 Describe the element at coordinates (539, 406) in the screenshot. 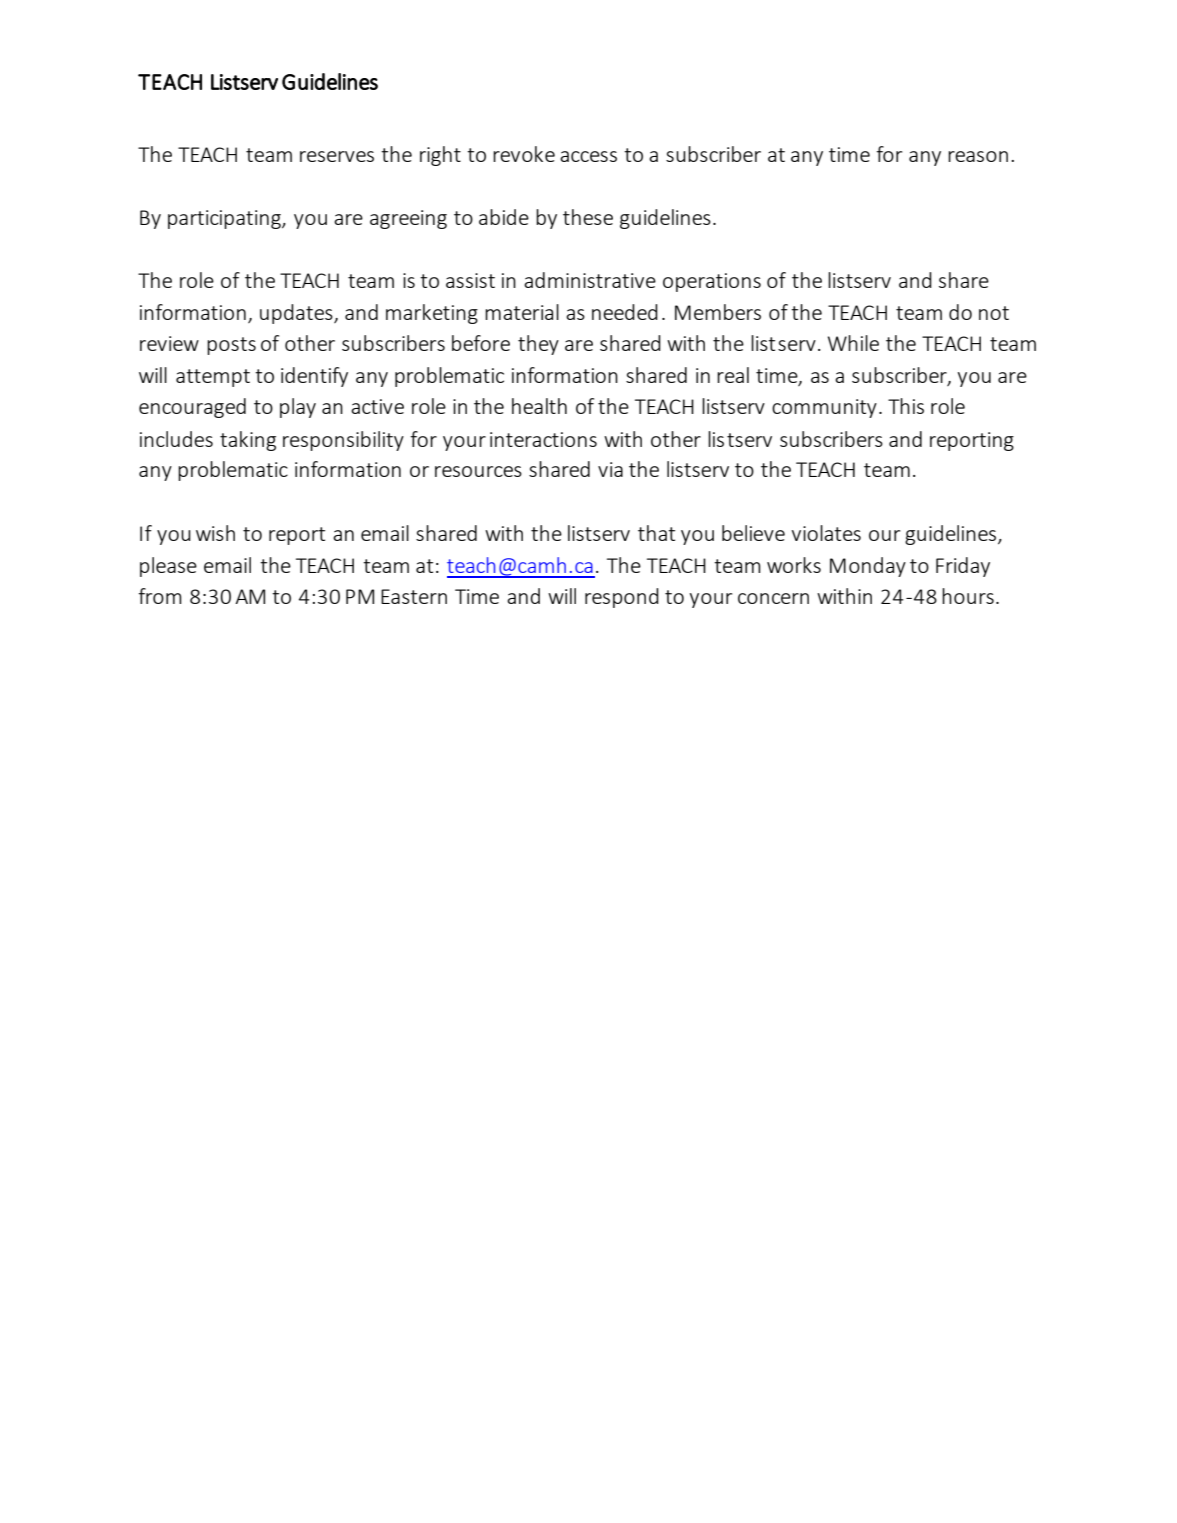

I see `health` at that location.
